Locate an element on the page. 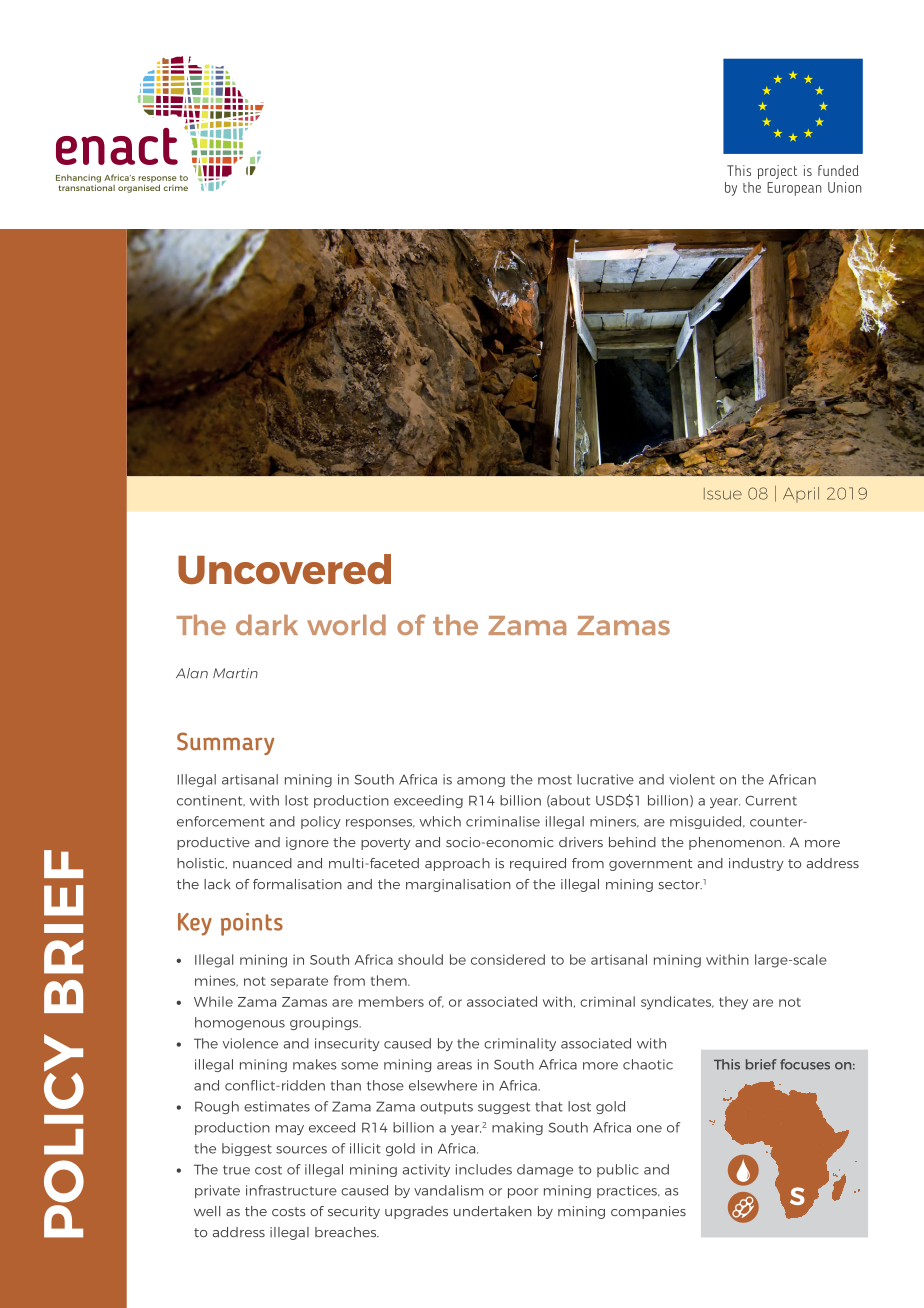 This image has width=924, height=1308. Uncovered is located at coordinates (284, 569).
